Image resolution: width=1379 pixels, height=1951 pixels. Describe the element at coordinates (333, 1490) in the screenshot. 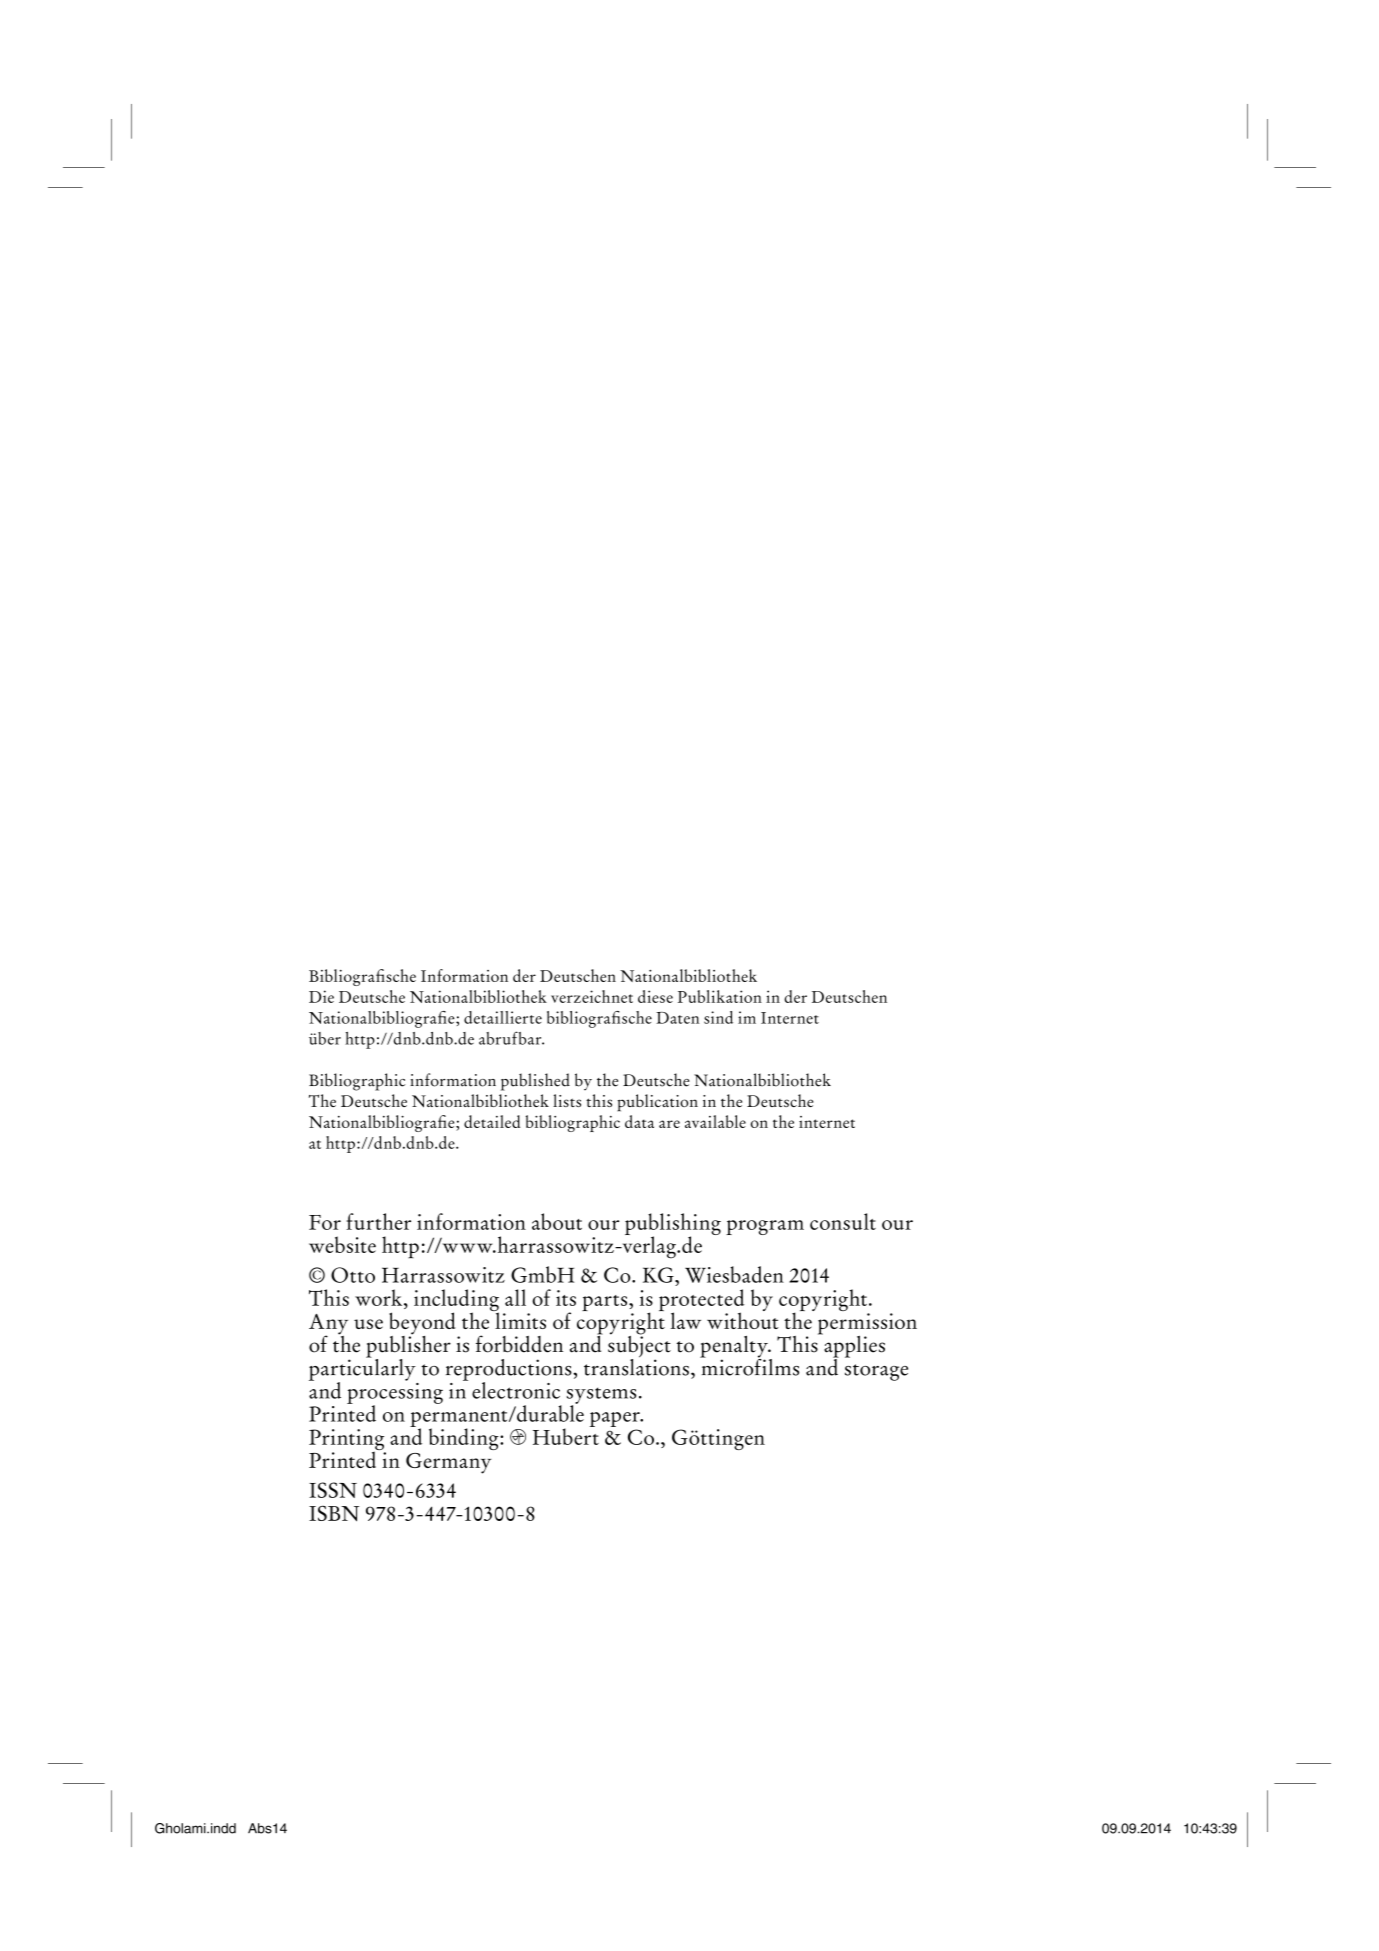

I see `ISSN` at that location.
